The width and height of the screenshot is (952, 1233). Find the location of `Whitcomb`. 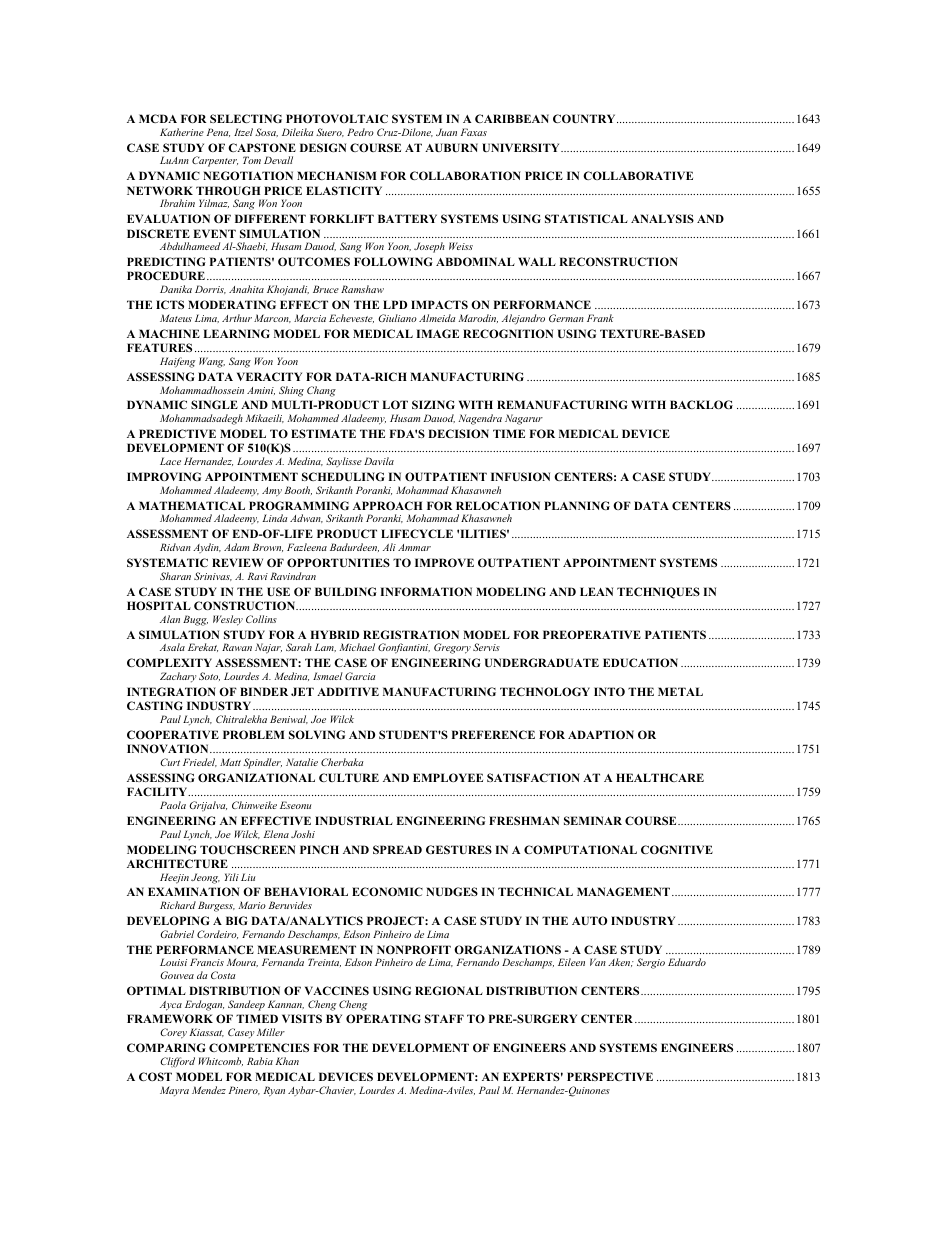

Whitcomb is located at coordinates (220, 1061).
